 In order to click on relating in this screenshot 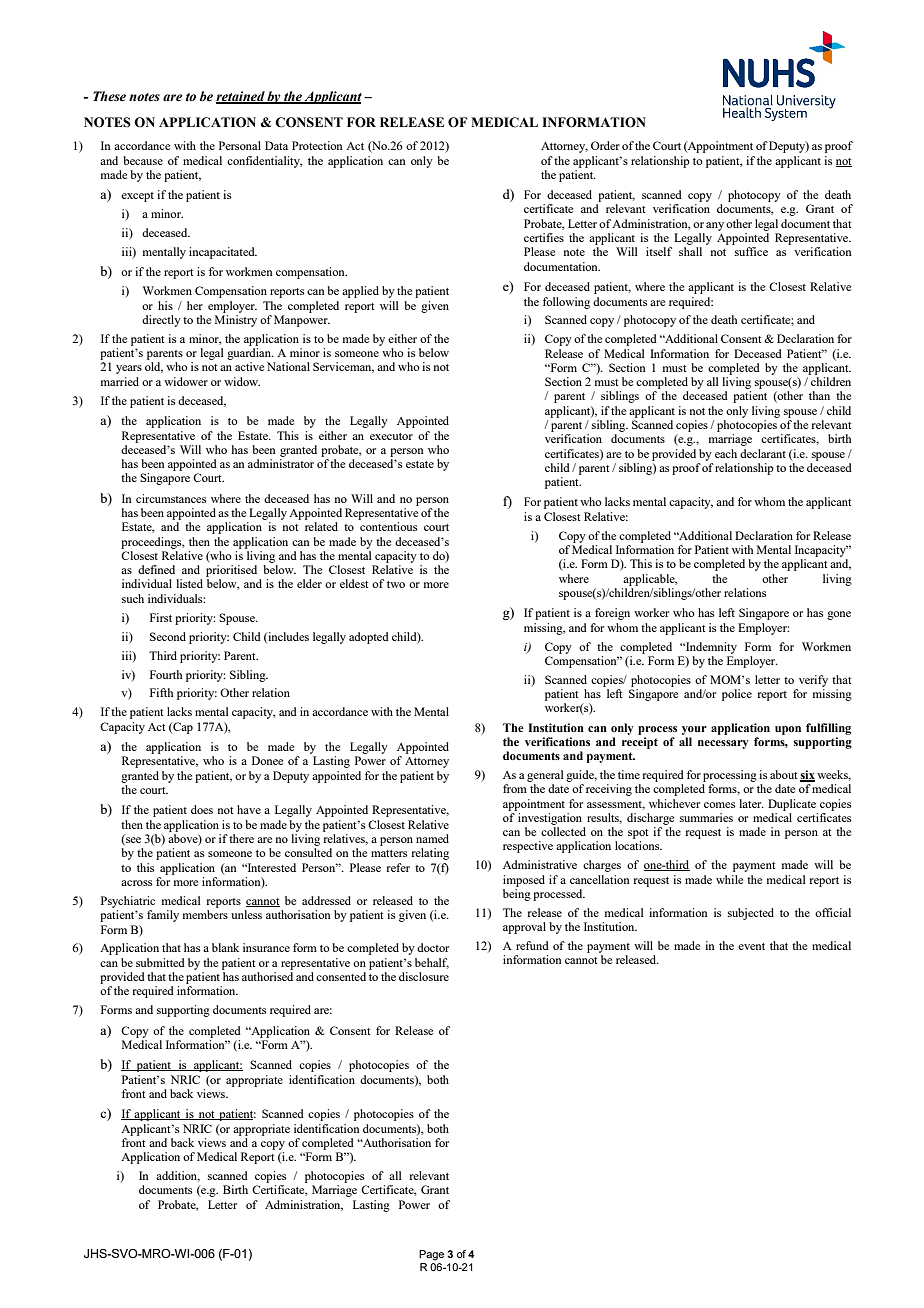, I will do `click(430, 854)`.
